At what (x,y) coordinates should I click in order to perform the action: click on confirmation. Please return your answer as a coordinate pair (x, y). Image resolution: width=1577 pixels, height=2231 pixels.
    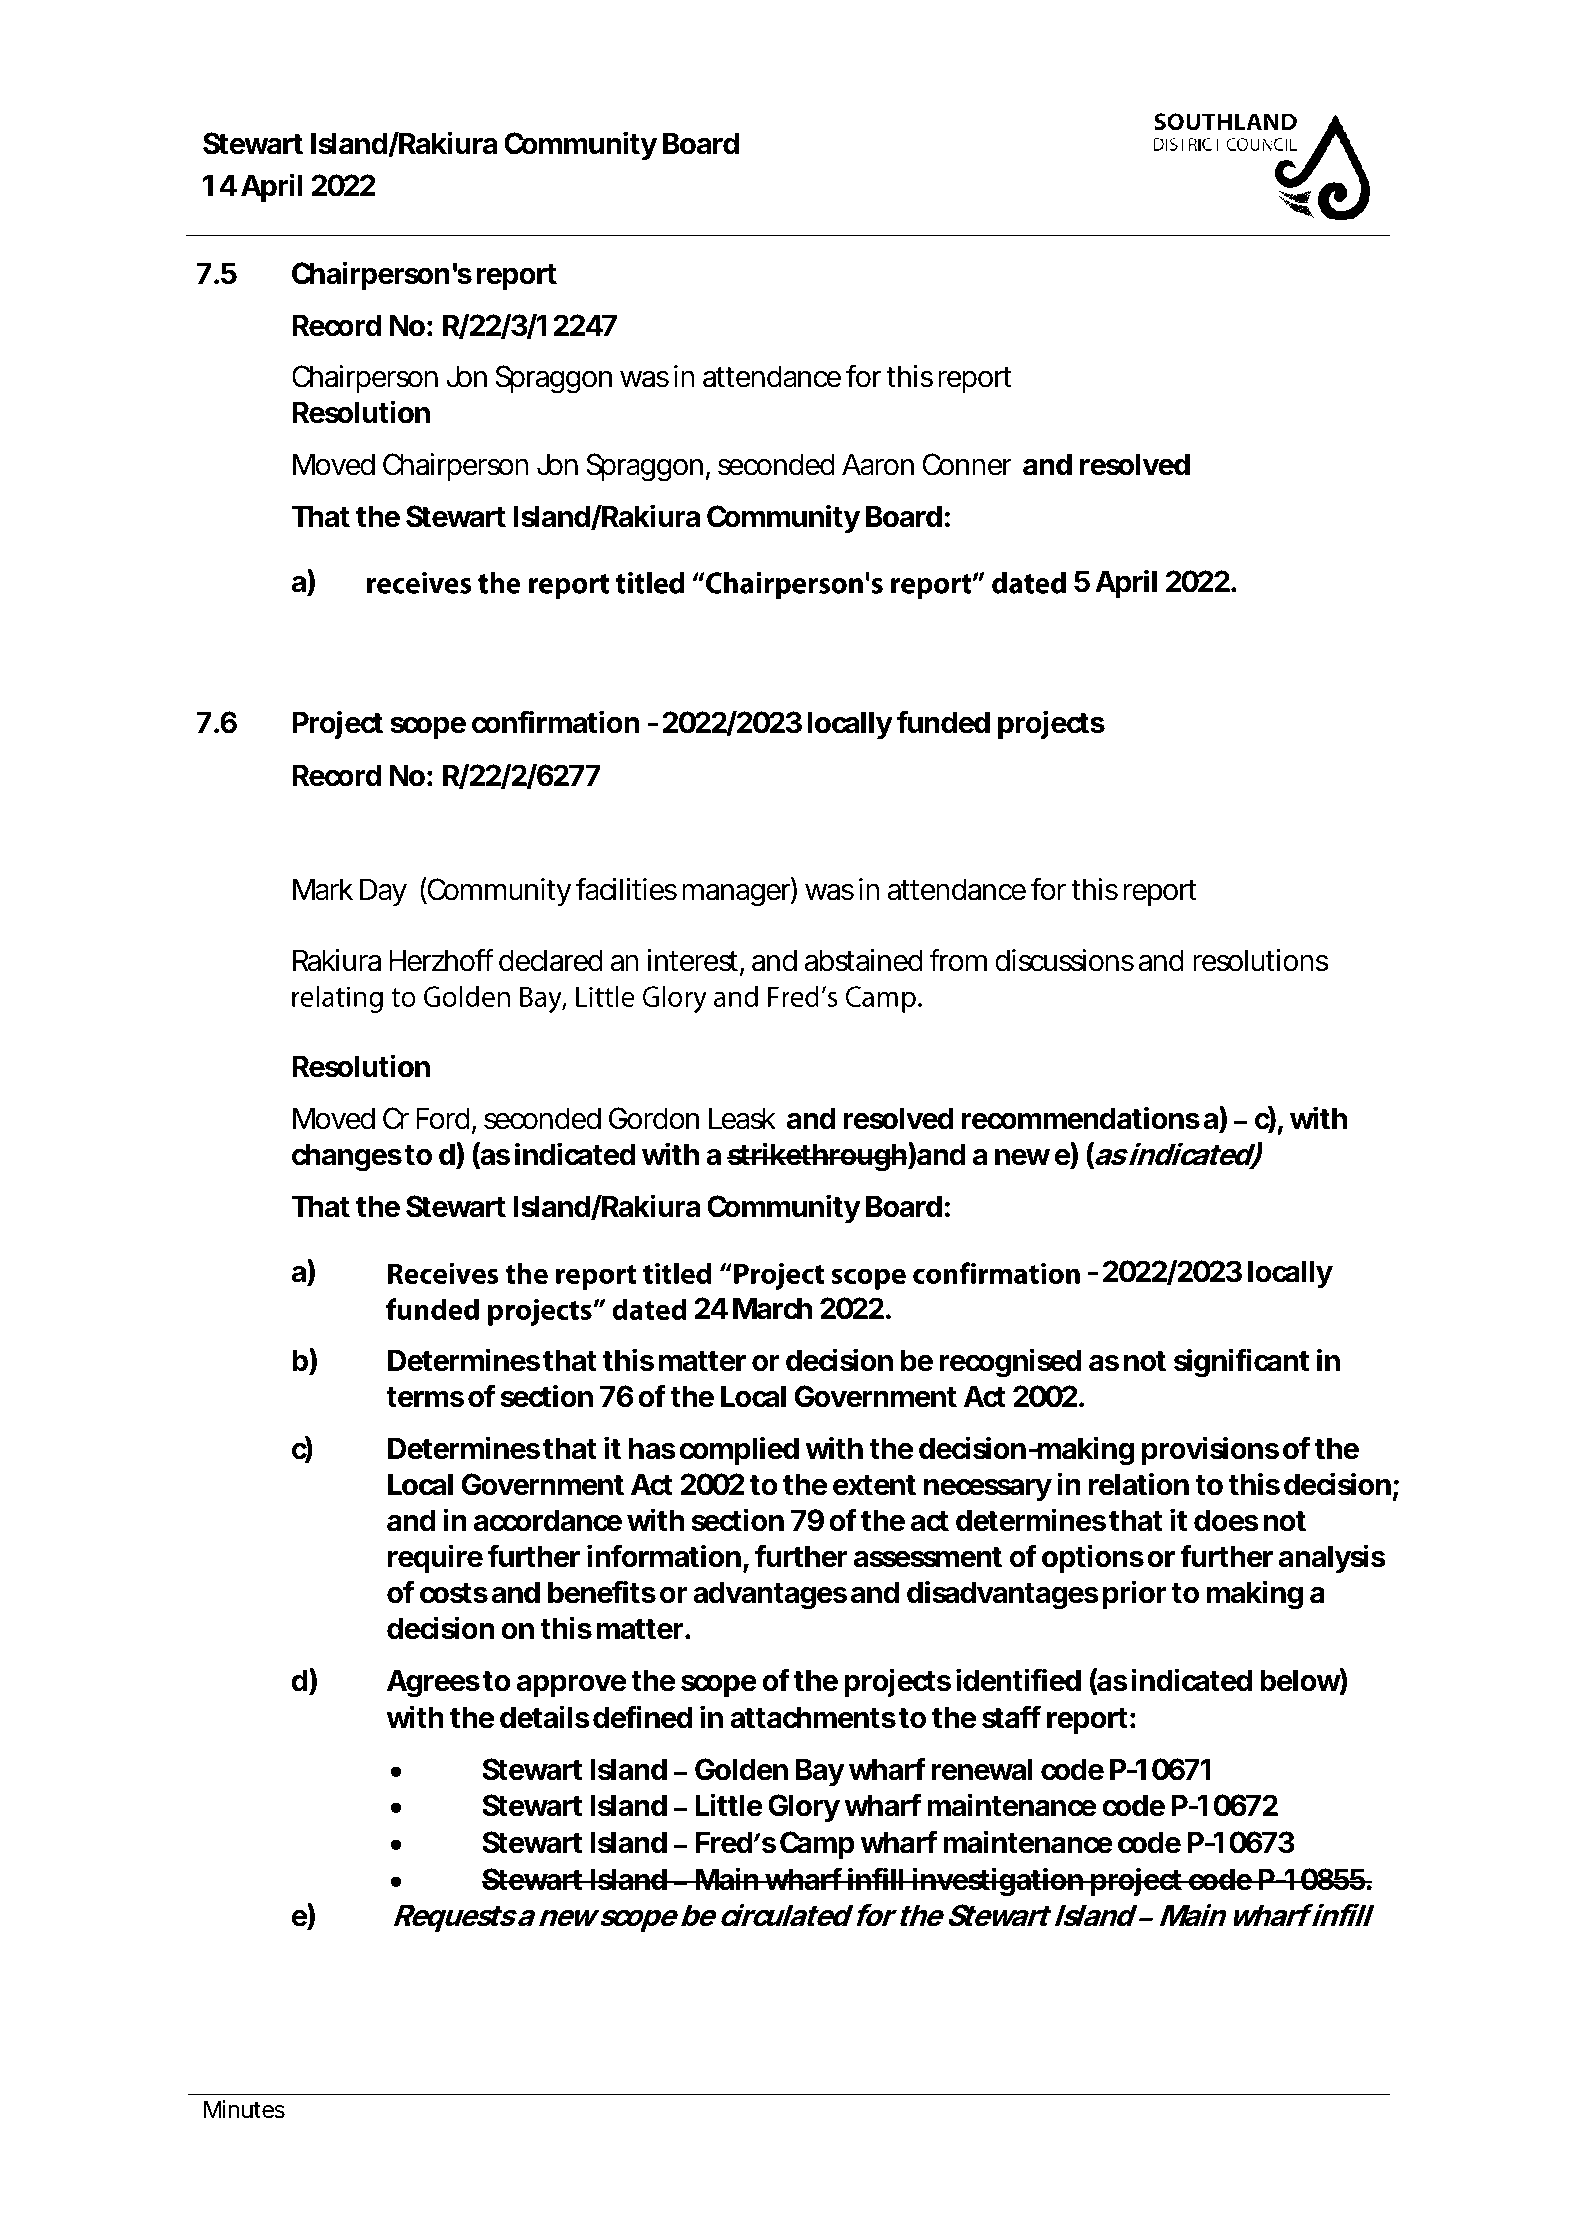
    Looking at the image, I should click on (555, 722).
